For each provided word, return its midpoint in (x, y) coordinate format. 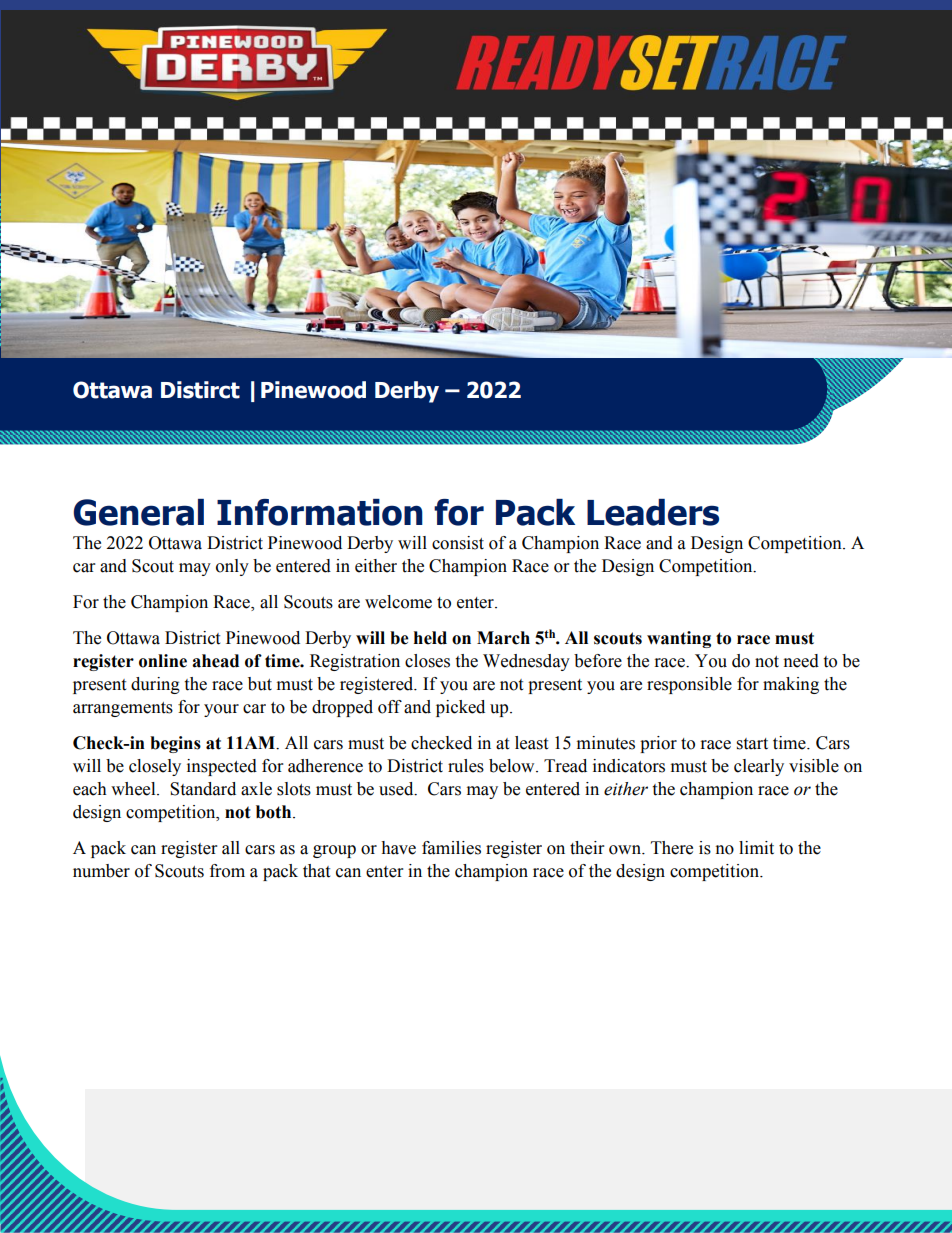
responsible (689, 685)
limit (756, 848)
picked (460, 708)
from (227, 871)
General (138, 512)
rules (466, 766)
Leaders (653, 512)
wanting (679, 639)
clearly (759, 767)
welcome (398, 602)
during (155, 685)
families (451, 848)
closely (155, 767)
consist (458, 543)
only (232, 567)
